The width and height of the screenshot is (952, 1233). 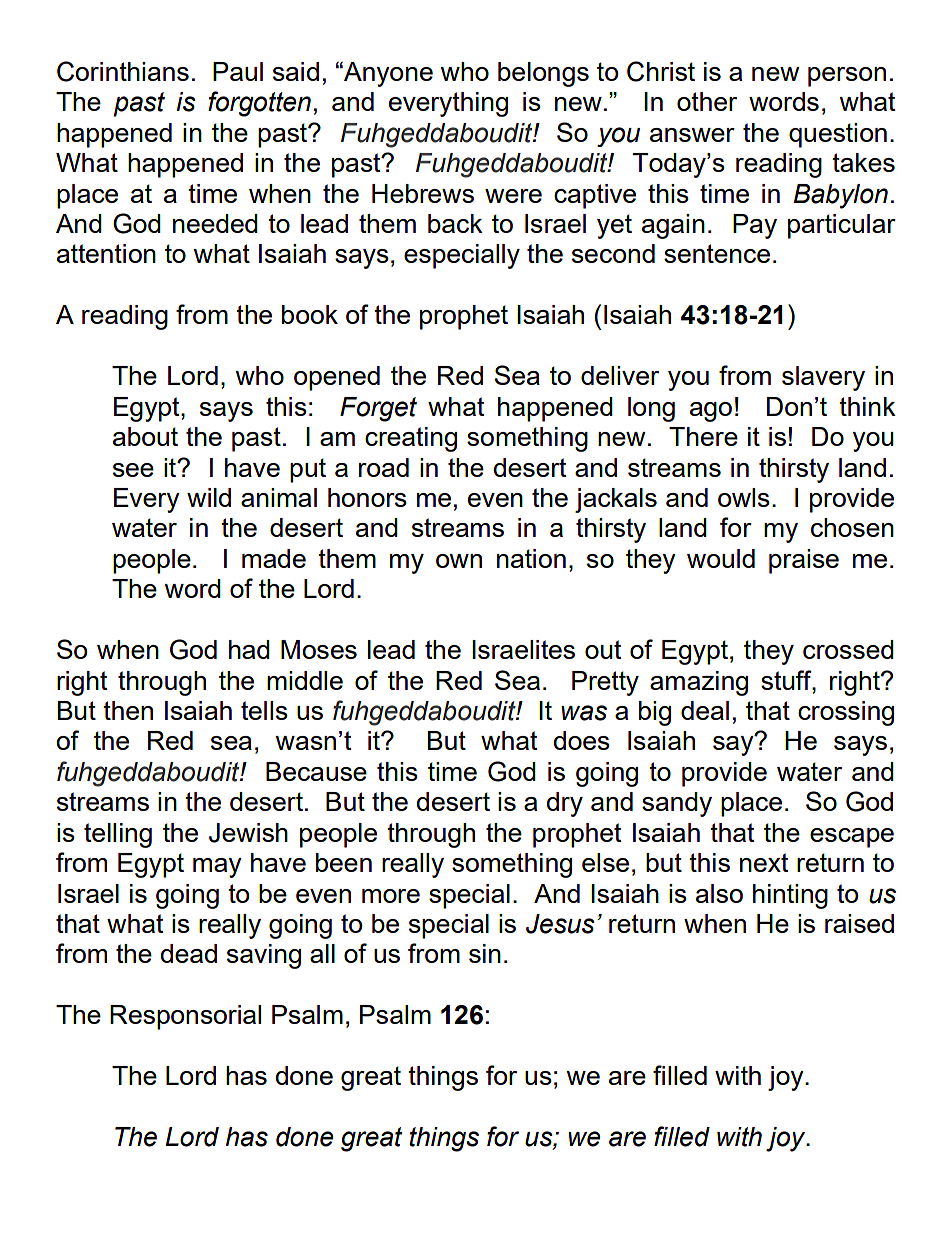 I want to click on hinting, so click(x=790, y=896).
